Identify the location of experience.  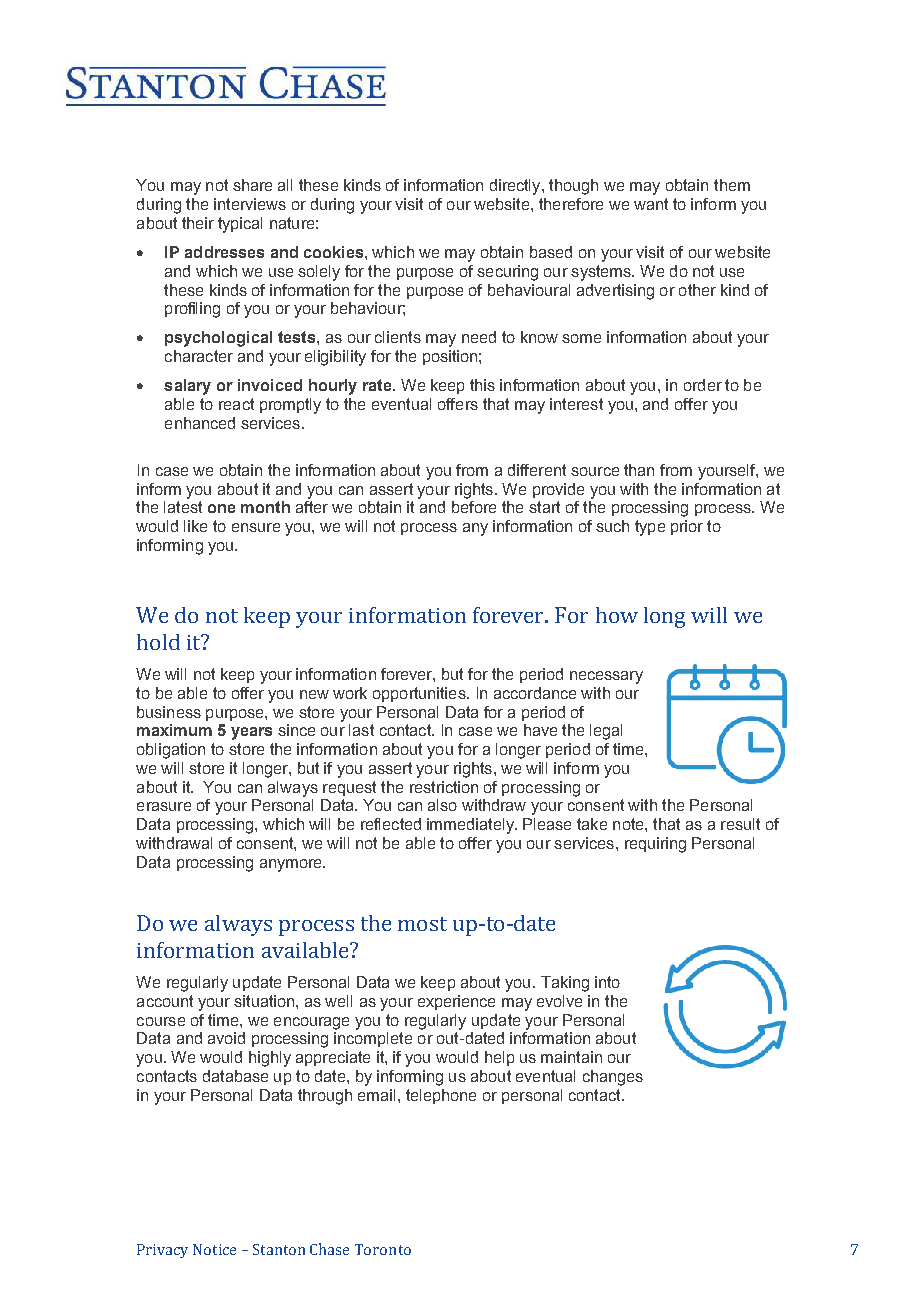
(456, 1002).
